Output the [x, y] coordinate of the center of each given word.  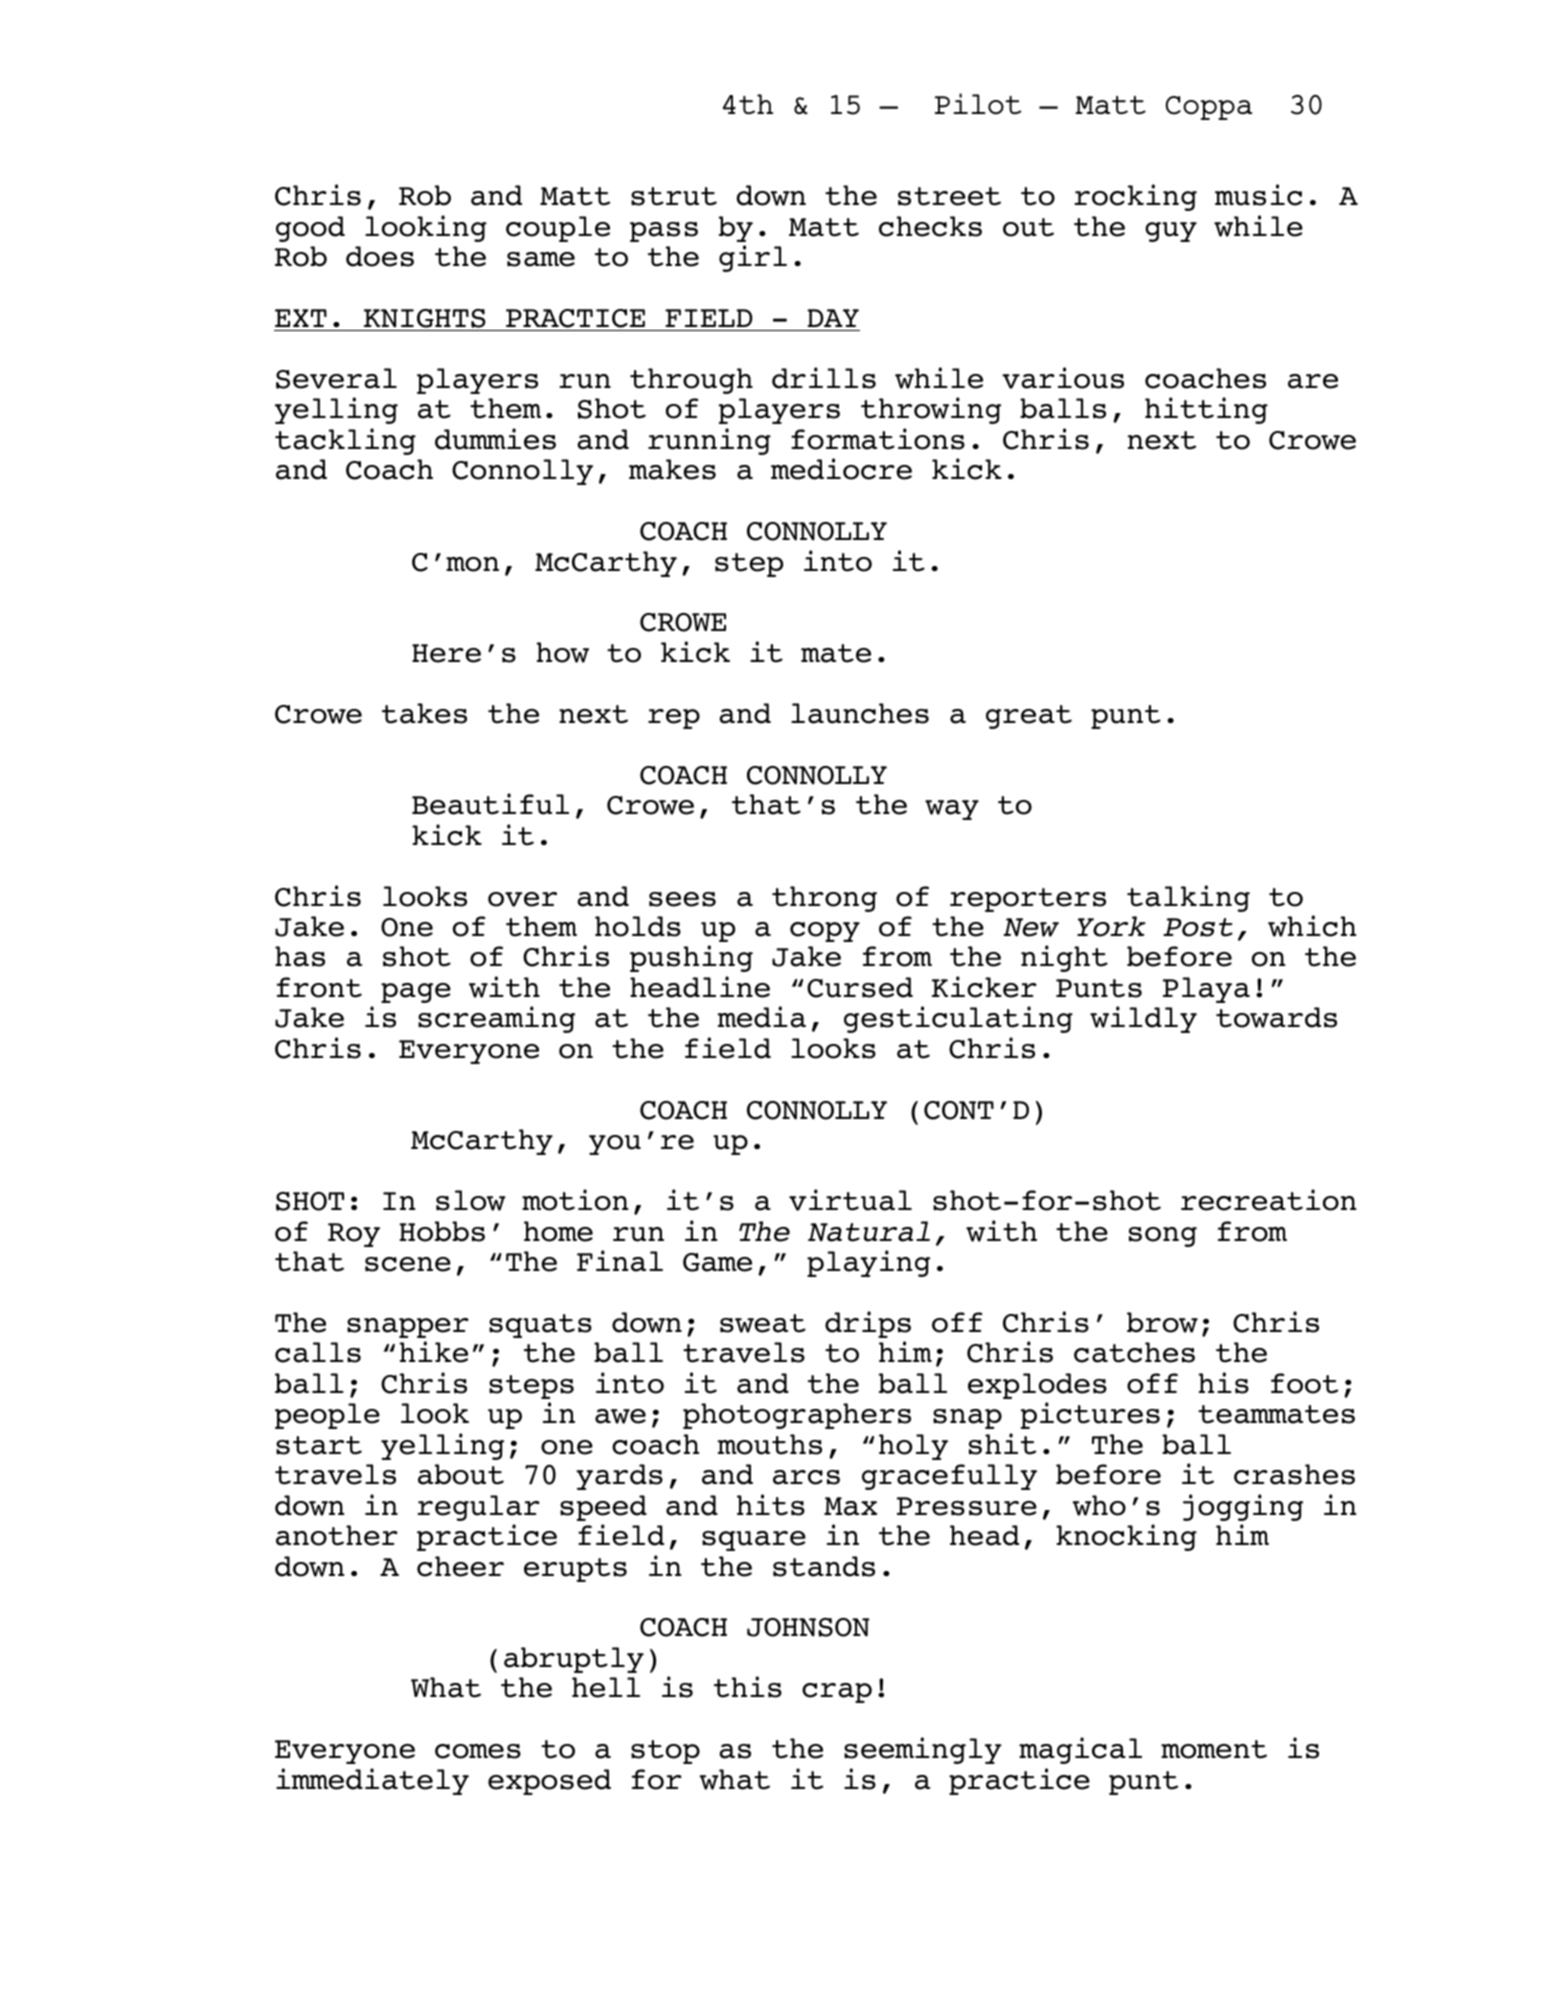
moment [1214, 1749]
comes [478, 1751]
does [380, 256]
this [748, 1687]
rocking [1135, 197]
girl [753, 258]
